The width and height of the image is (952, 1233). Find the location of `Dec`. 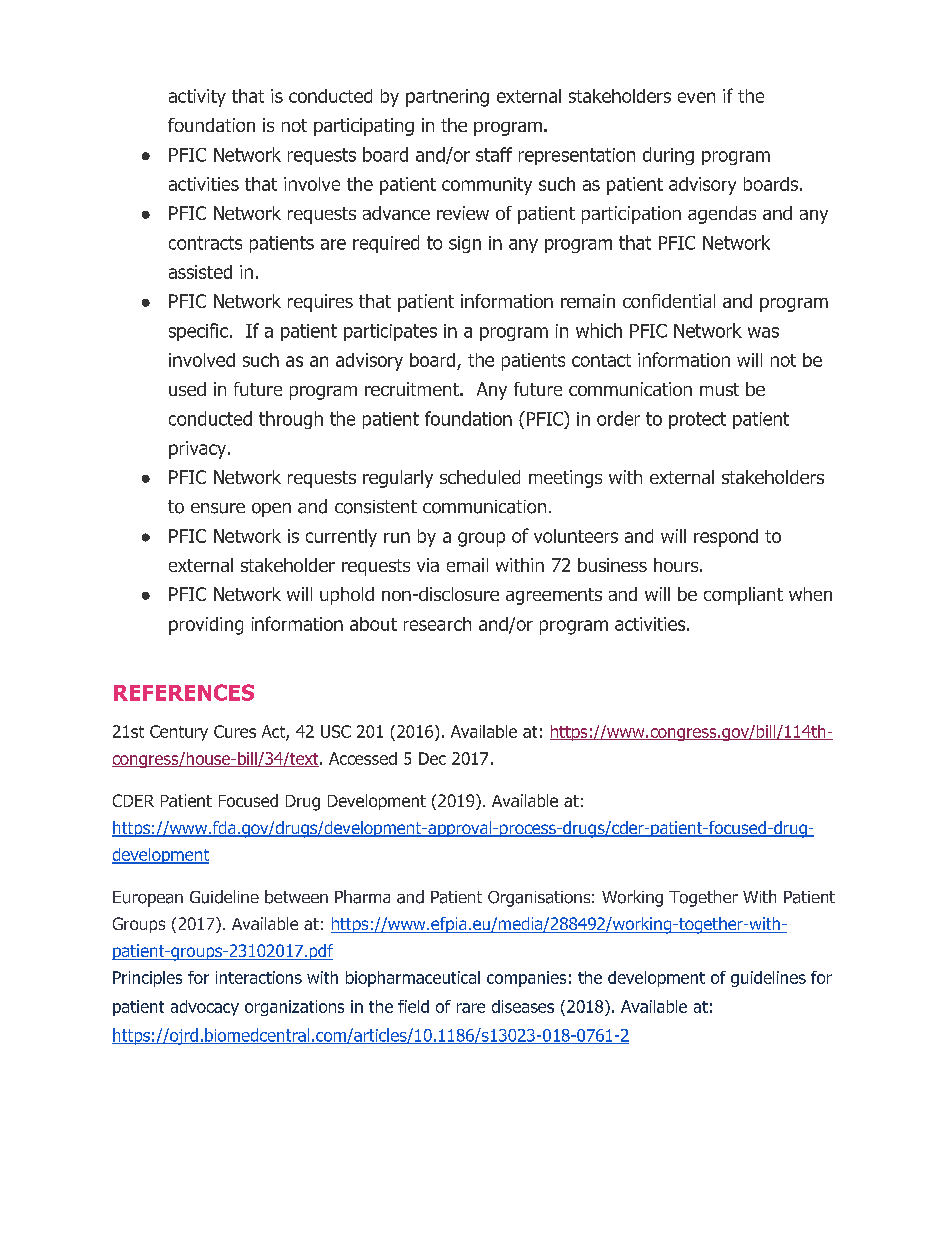

Dec is located at coordinates (432, 758).
